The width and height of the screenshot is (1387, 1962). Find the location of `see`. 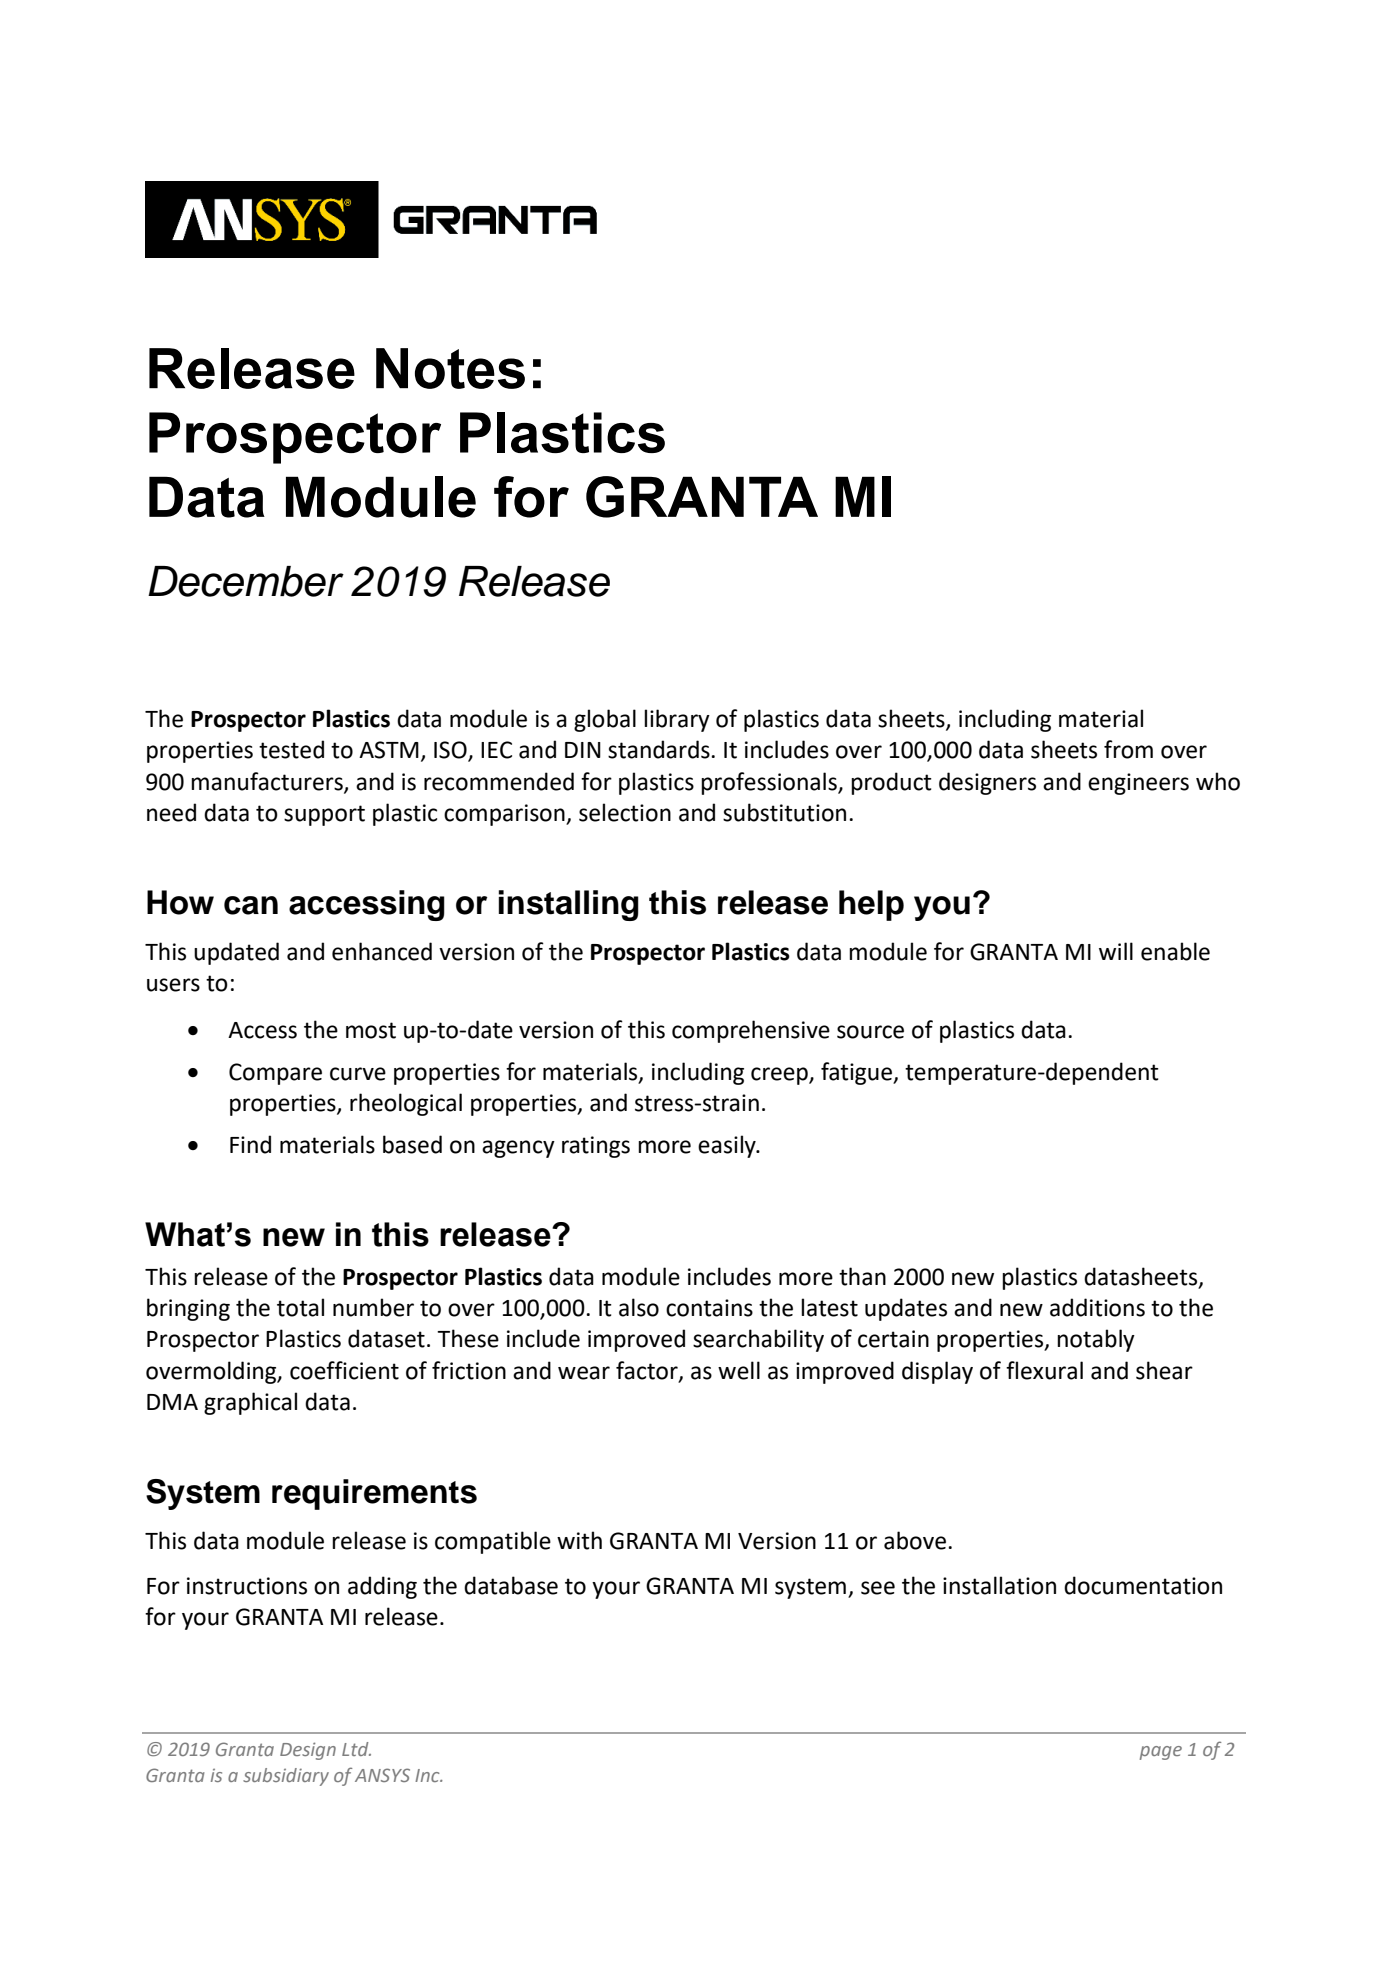

see is located at coordinates (878, 1588).
